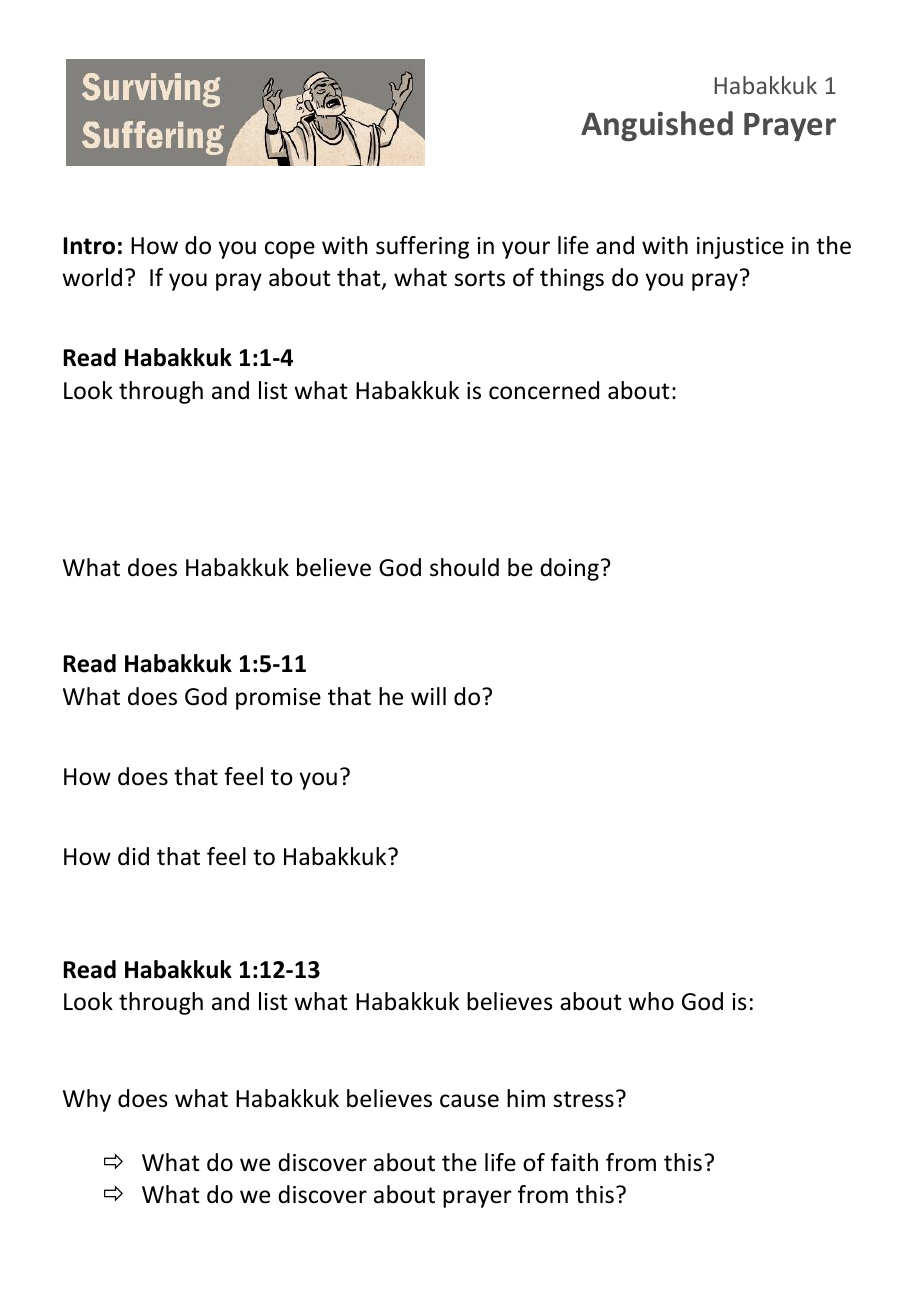 Image resolution: width=924 pixels, height=1308 pixels. I want to click on stress, so click(584, 1099).
